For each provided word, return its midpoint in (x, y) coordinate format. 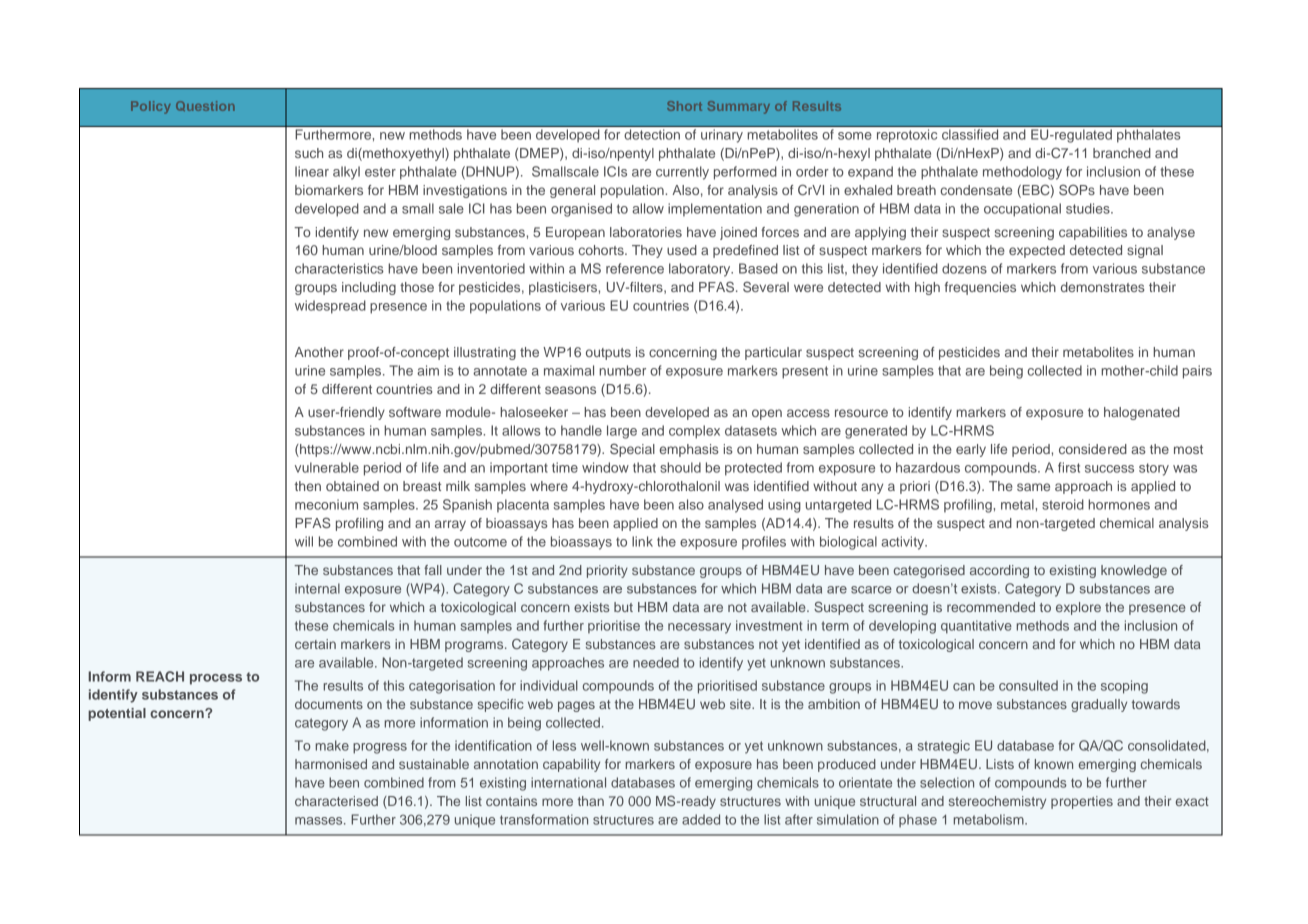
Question (205, 106)
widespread (330, 307)
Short (684, 106)
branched (1122, 153)
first (1069, 467)
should (680, 467)
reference (635, 268)
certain (315, 644)
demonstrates (1102, 287)
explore (1078, 608)
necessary (699, 628)
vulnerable (327, 467)
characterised (336, 801)
